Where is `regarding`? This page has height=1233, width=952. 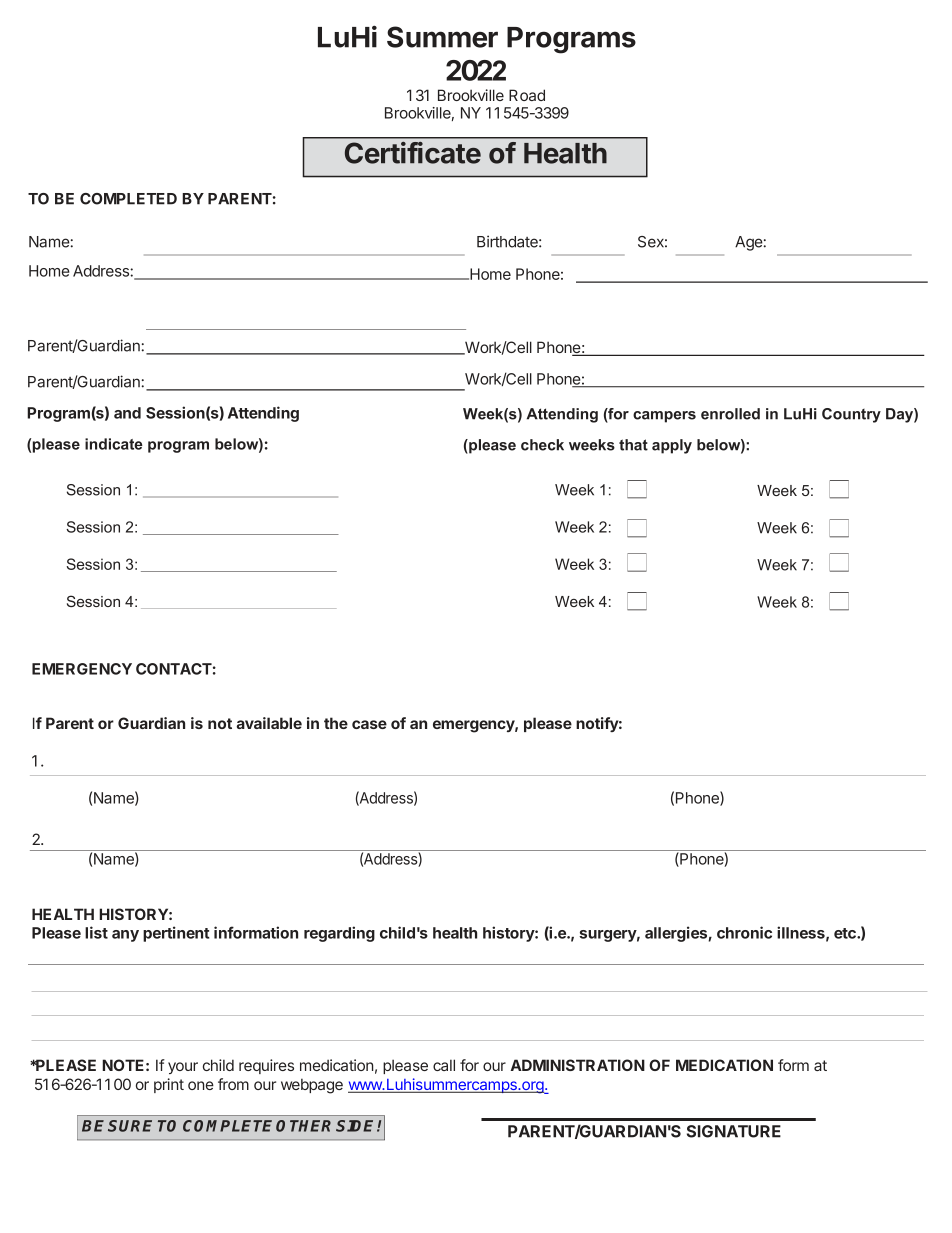
regarding is located at coordinates (339, 934).
